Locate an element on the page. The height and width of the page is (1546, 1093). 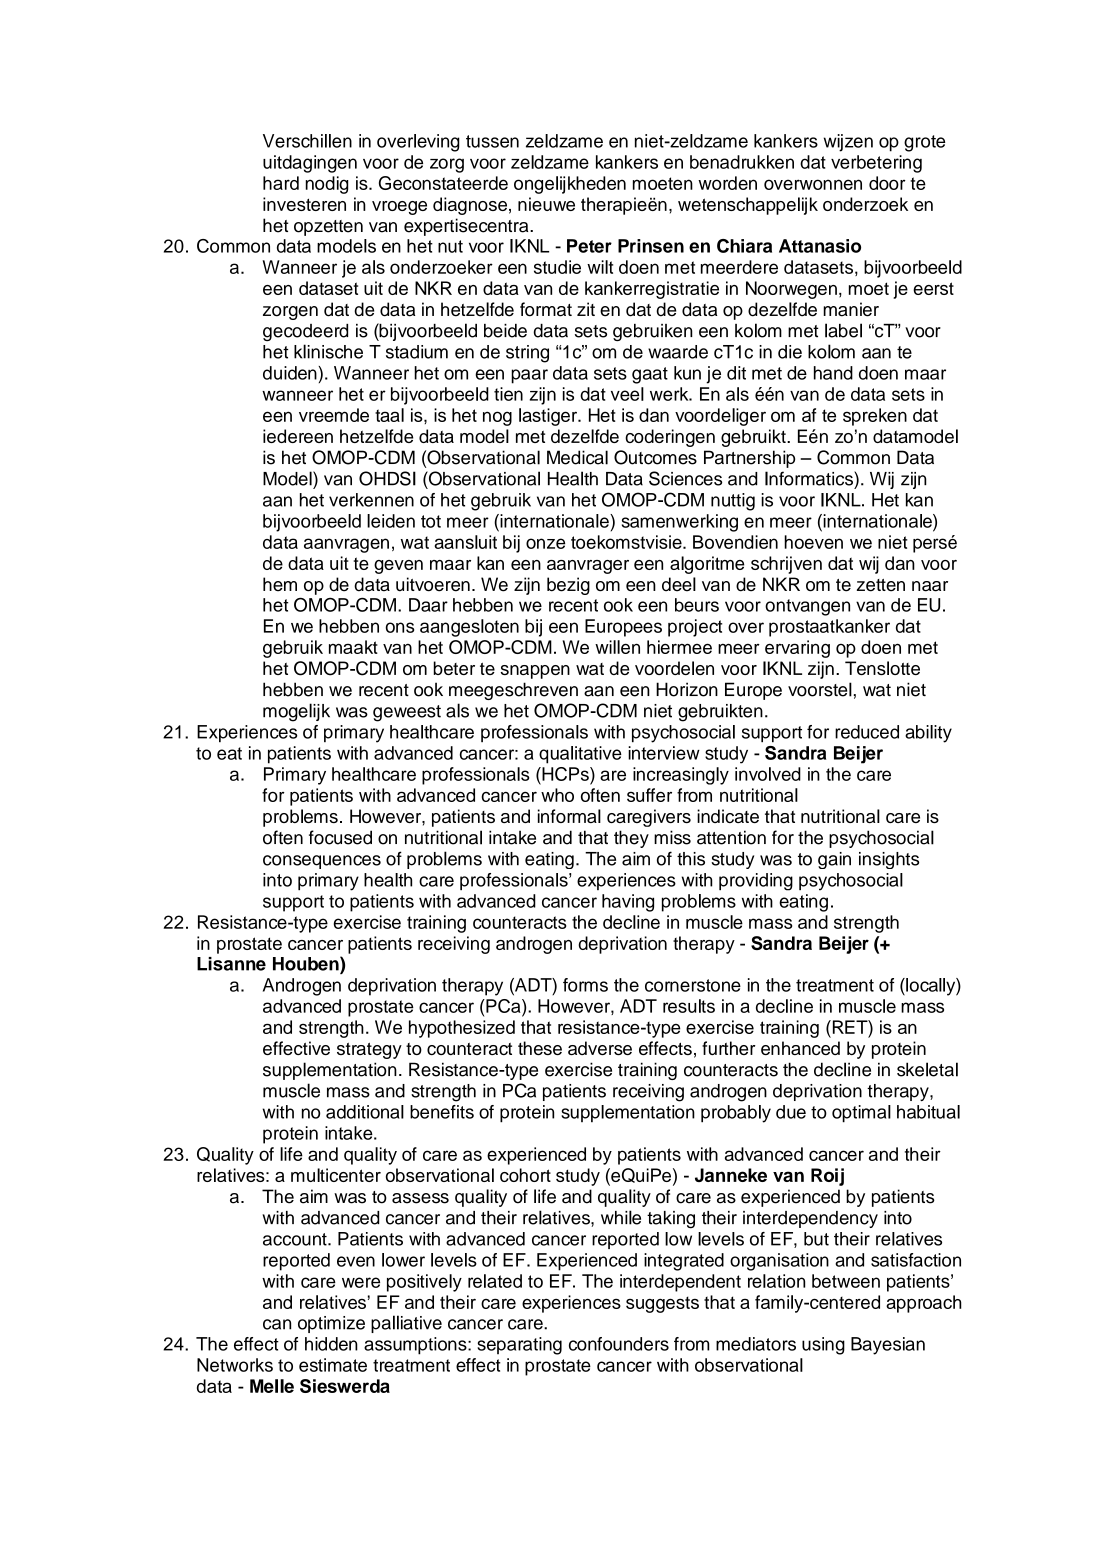
Peter is located at coordinates (589, 246).
